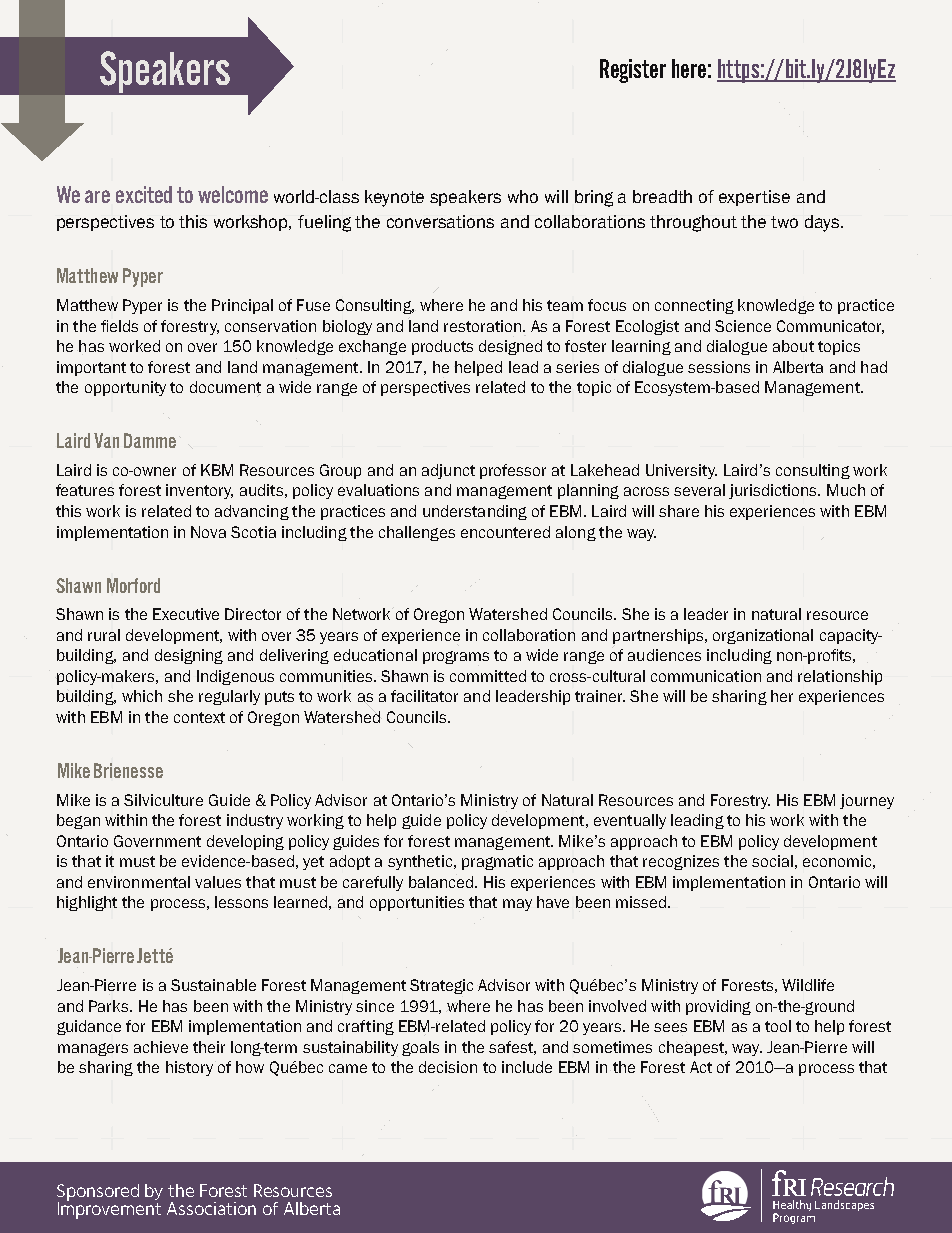 This screenshot has height=1233, width=952. I want to click on Nova, so click(208, 532).
